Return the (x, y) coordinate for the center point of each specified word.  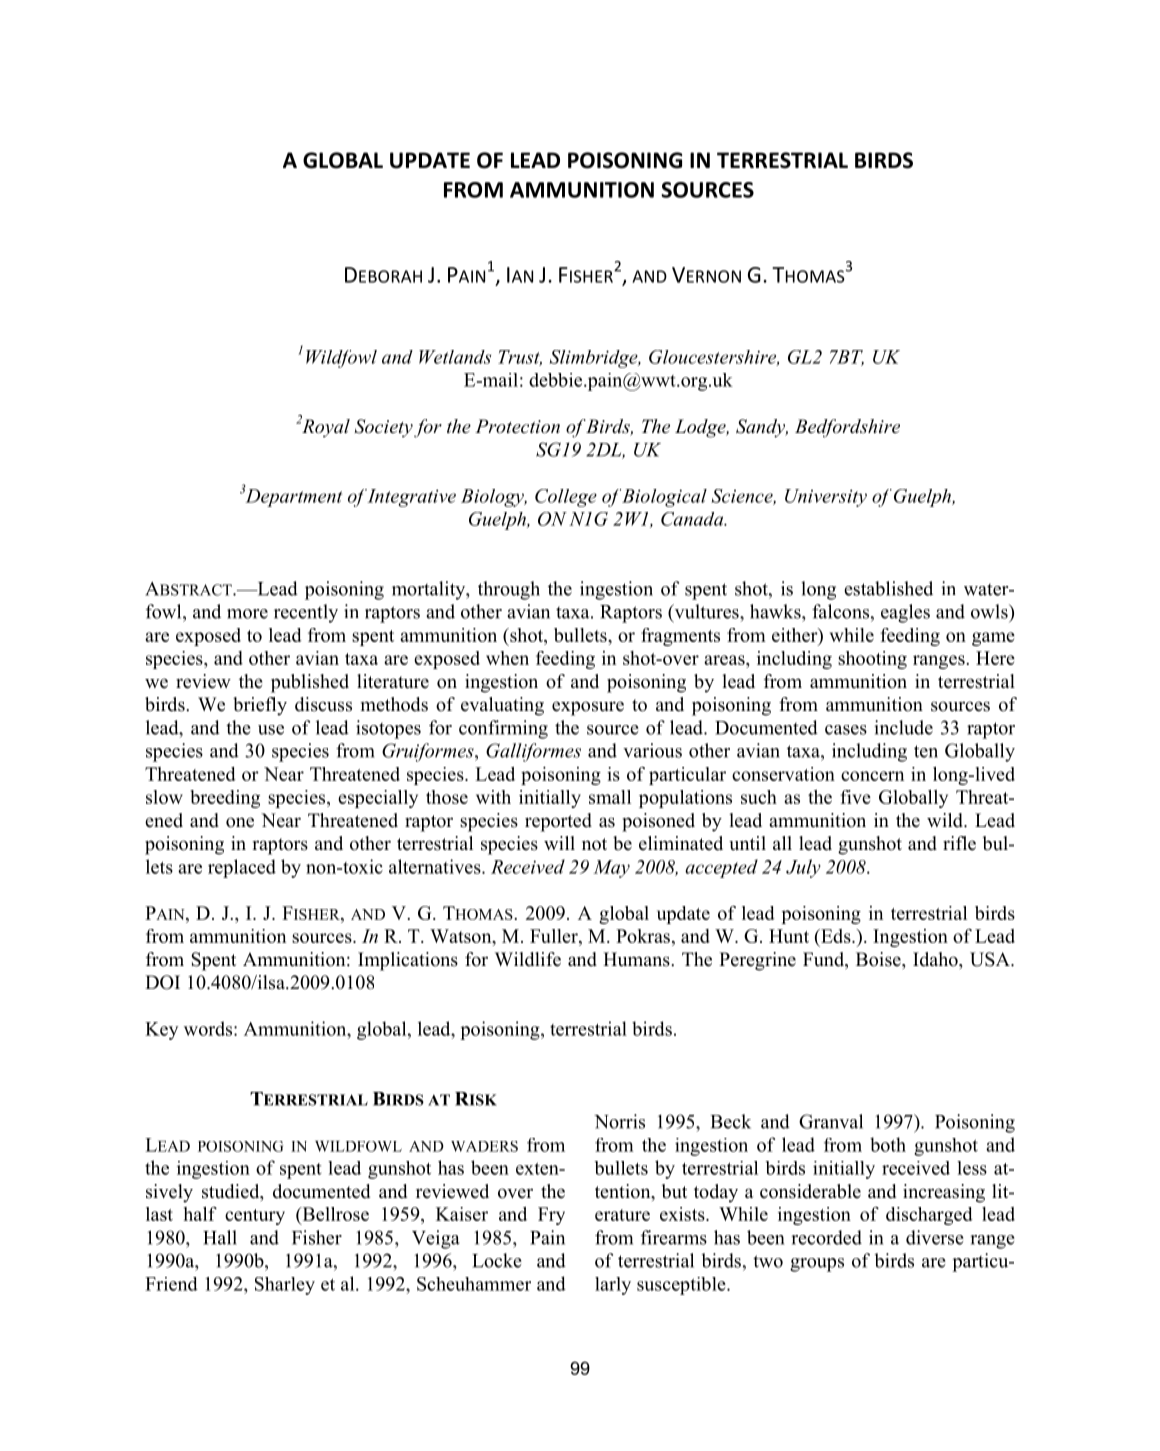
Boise (879, 959)
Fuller (555, 936)
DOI (162, 982)
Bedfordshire (847, 428)
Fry (551, 1216)
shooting (872, 660)
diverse (935, 1237)
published (310, 683)
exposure (588, 708)
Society (384, 428)
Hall (220, 1237)
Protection (517, 426)
